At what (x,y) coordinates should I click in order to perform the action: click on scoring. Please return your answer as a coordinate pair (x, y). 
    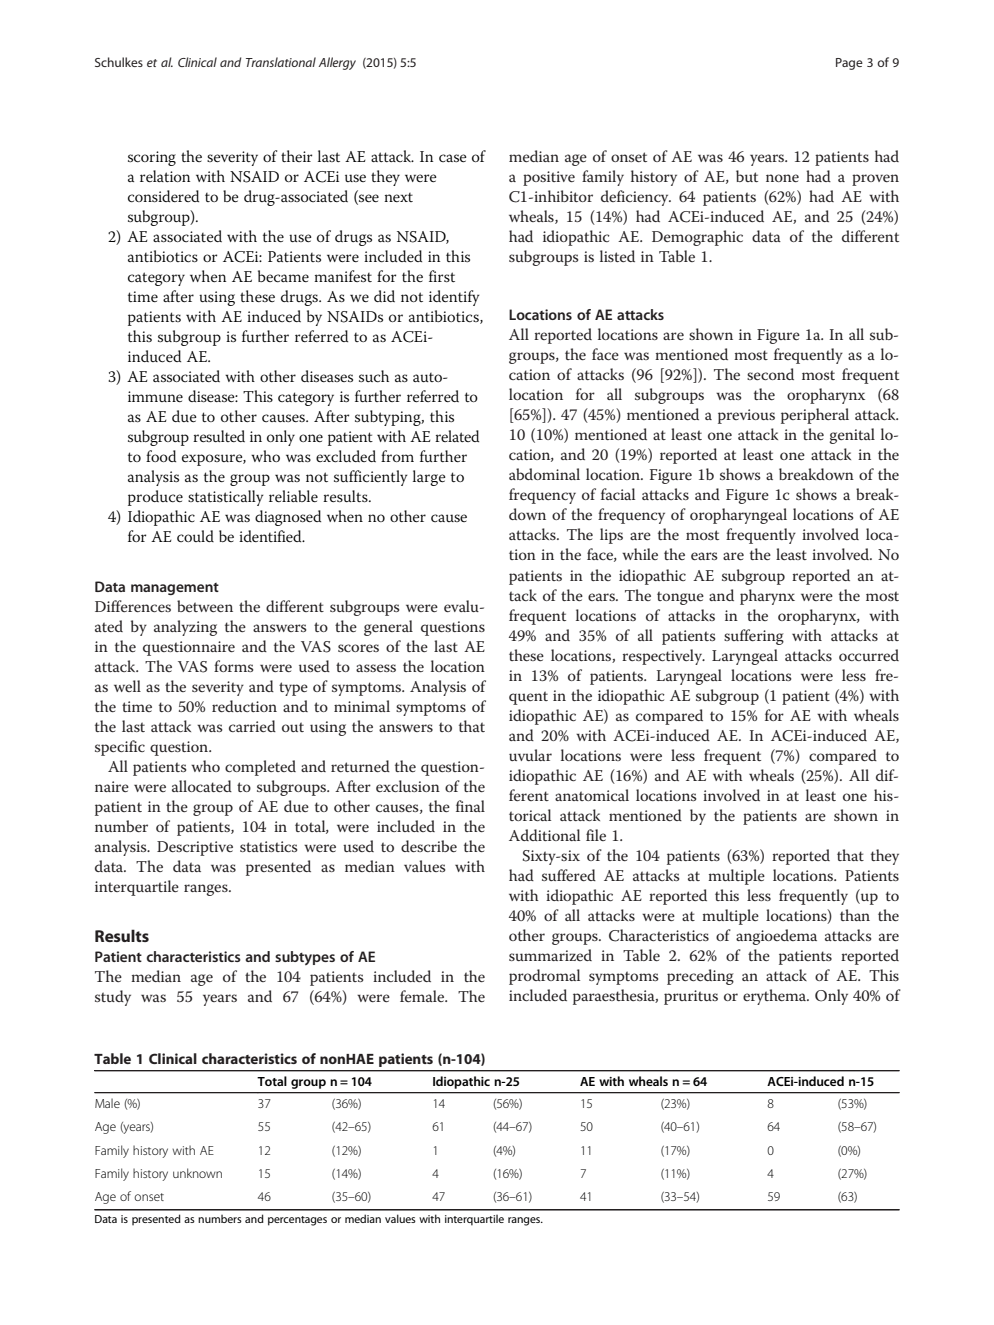
    Looking at the image, I should click on (152, 158).
